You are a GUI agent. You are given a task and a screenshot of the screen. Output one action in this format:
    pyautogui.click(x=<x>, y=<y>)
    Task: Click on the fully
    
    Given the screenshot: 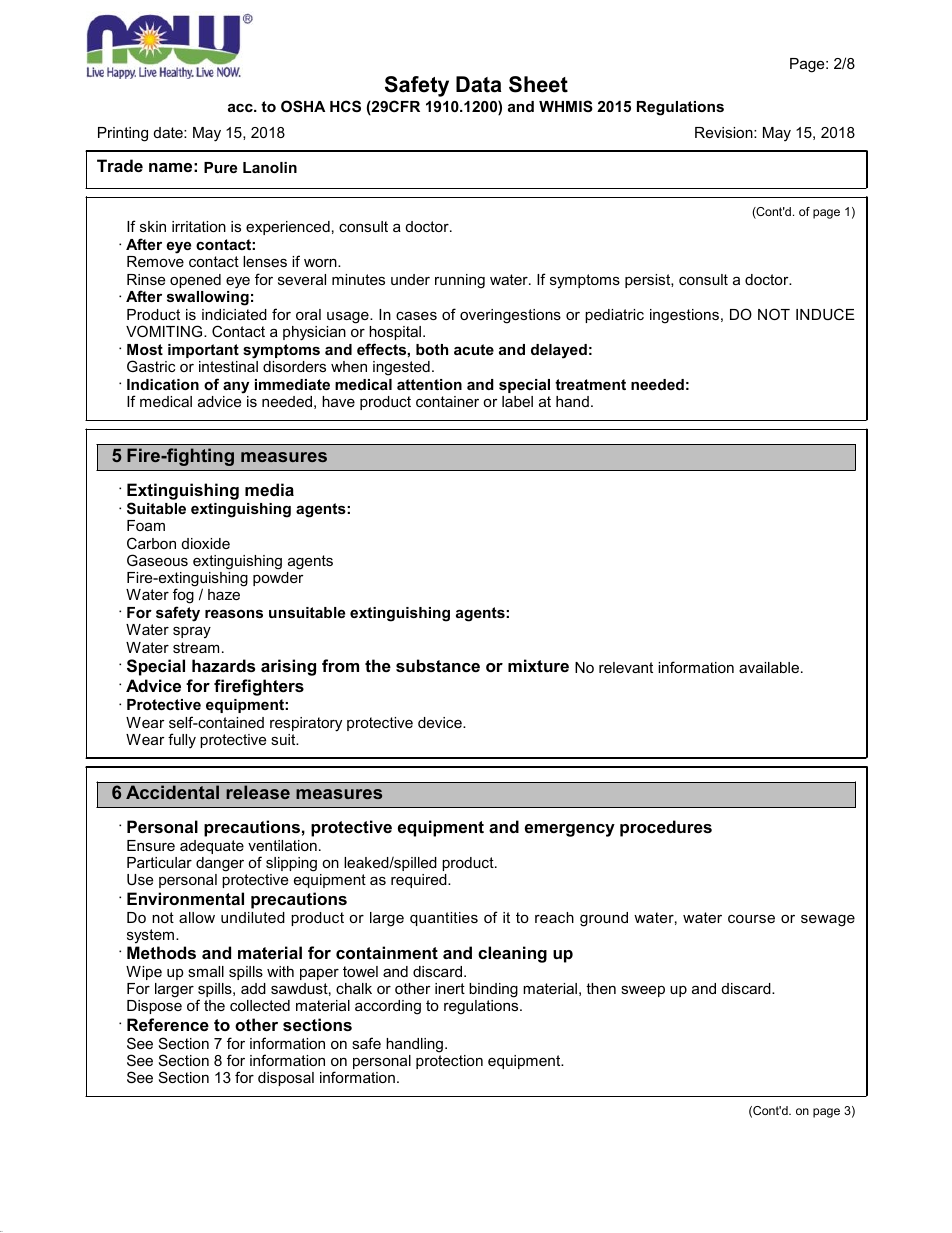 What is the action you would take?
    pyautogui.click(x=182, y=741)
